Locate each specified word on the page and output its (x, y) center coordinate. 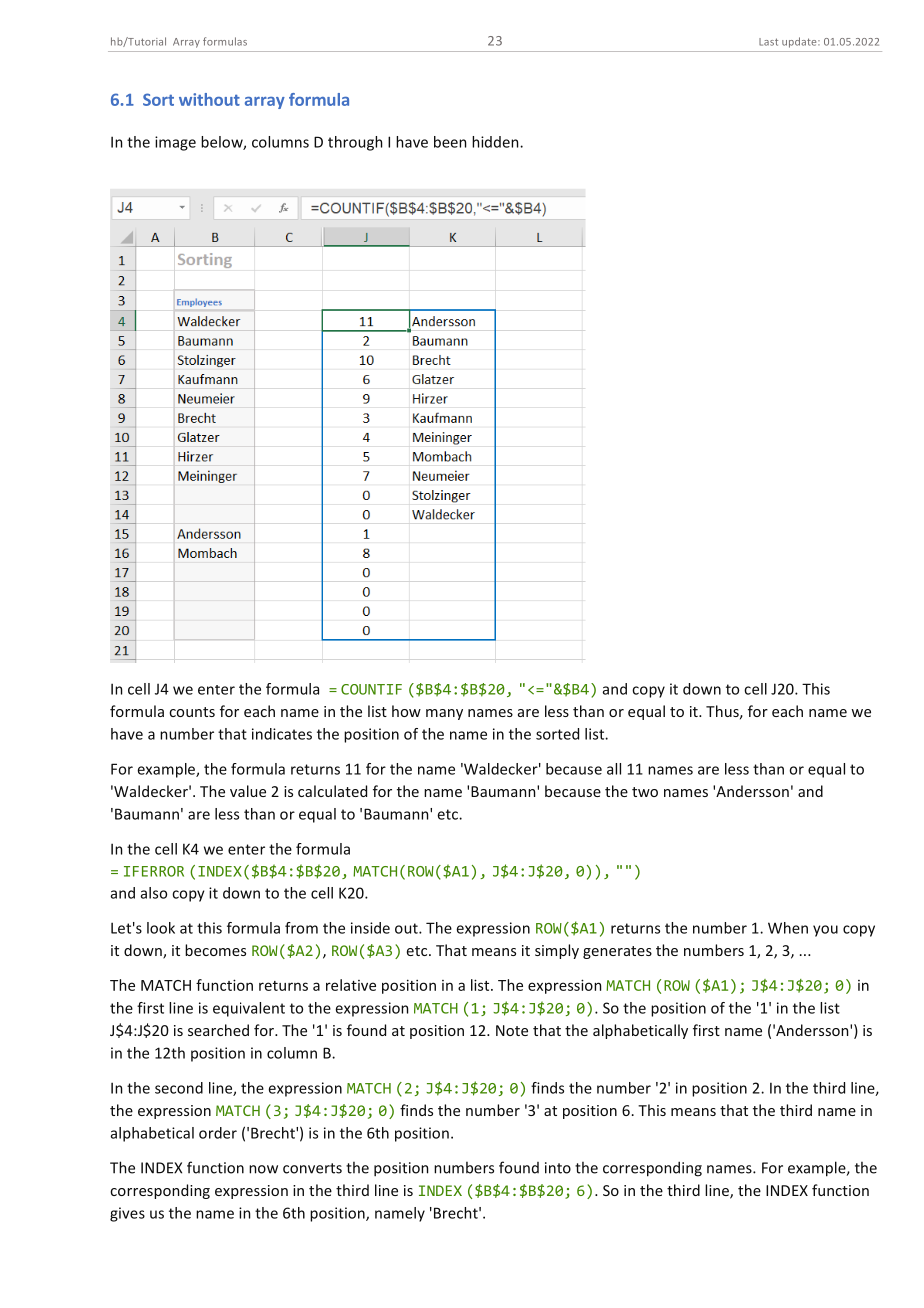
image (175, 143)
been (450, 142)
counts (192, 712)
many (444, 714)
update (800, 42)
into (558, 1168)
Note (512, 1030)
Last (768, 42)
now (263, 1169)
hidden (496, 142)
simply (557, 951)
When (788, 928)
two (645, 792)
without (209, 99)
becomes (215, 950)
